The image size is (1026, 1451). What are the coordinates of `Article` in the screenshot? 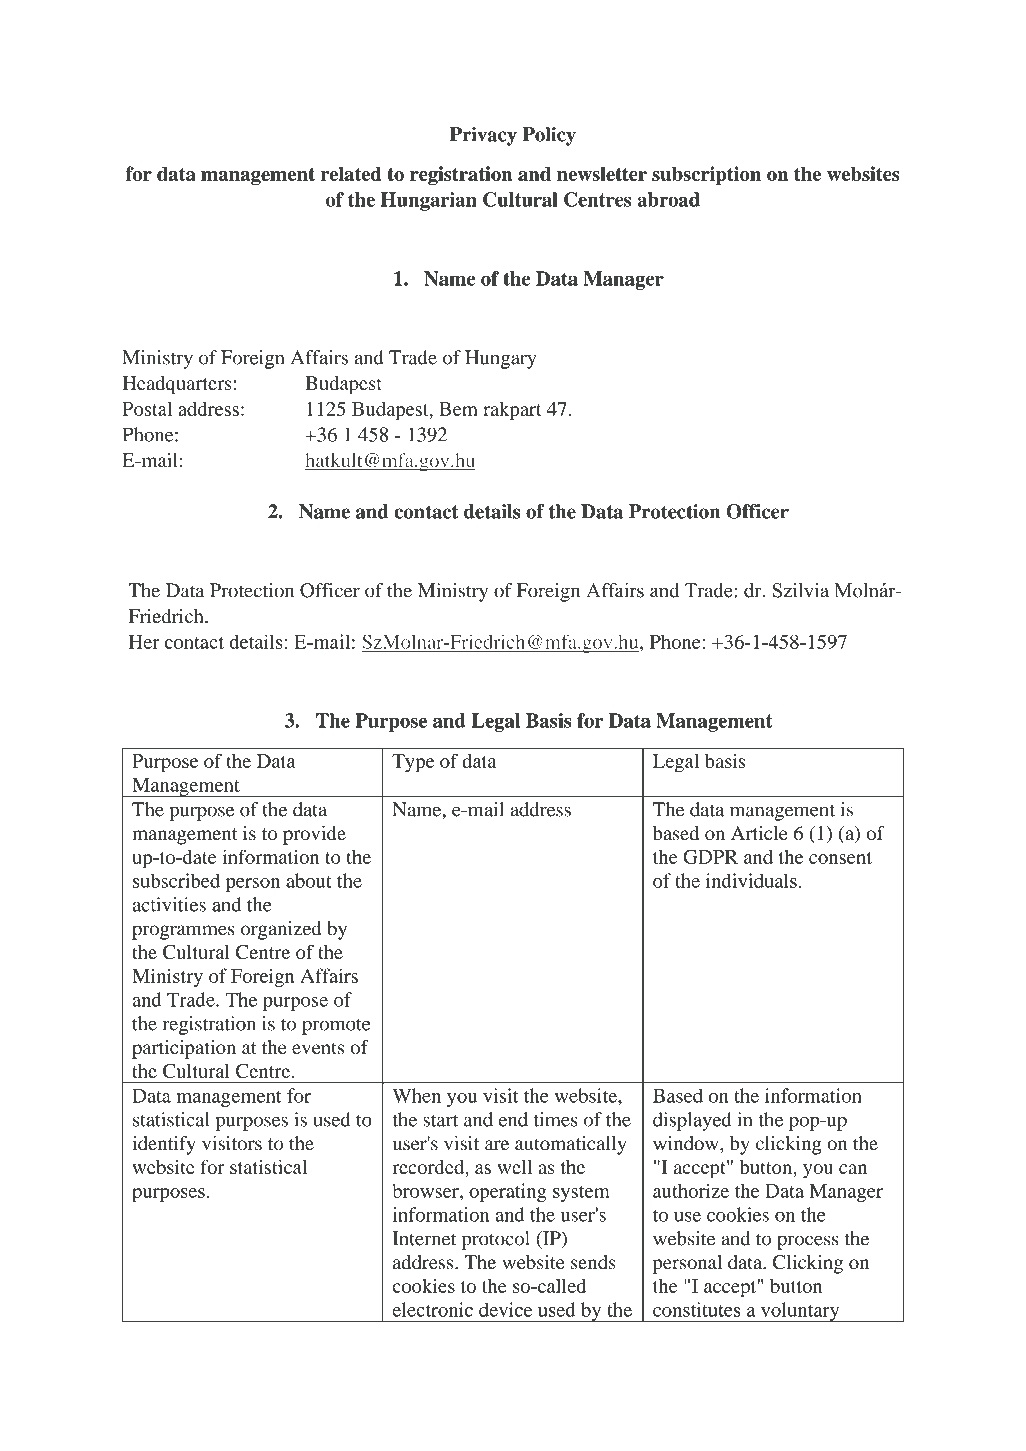 It's located at (759, 833).
